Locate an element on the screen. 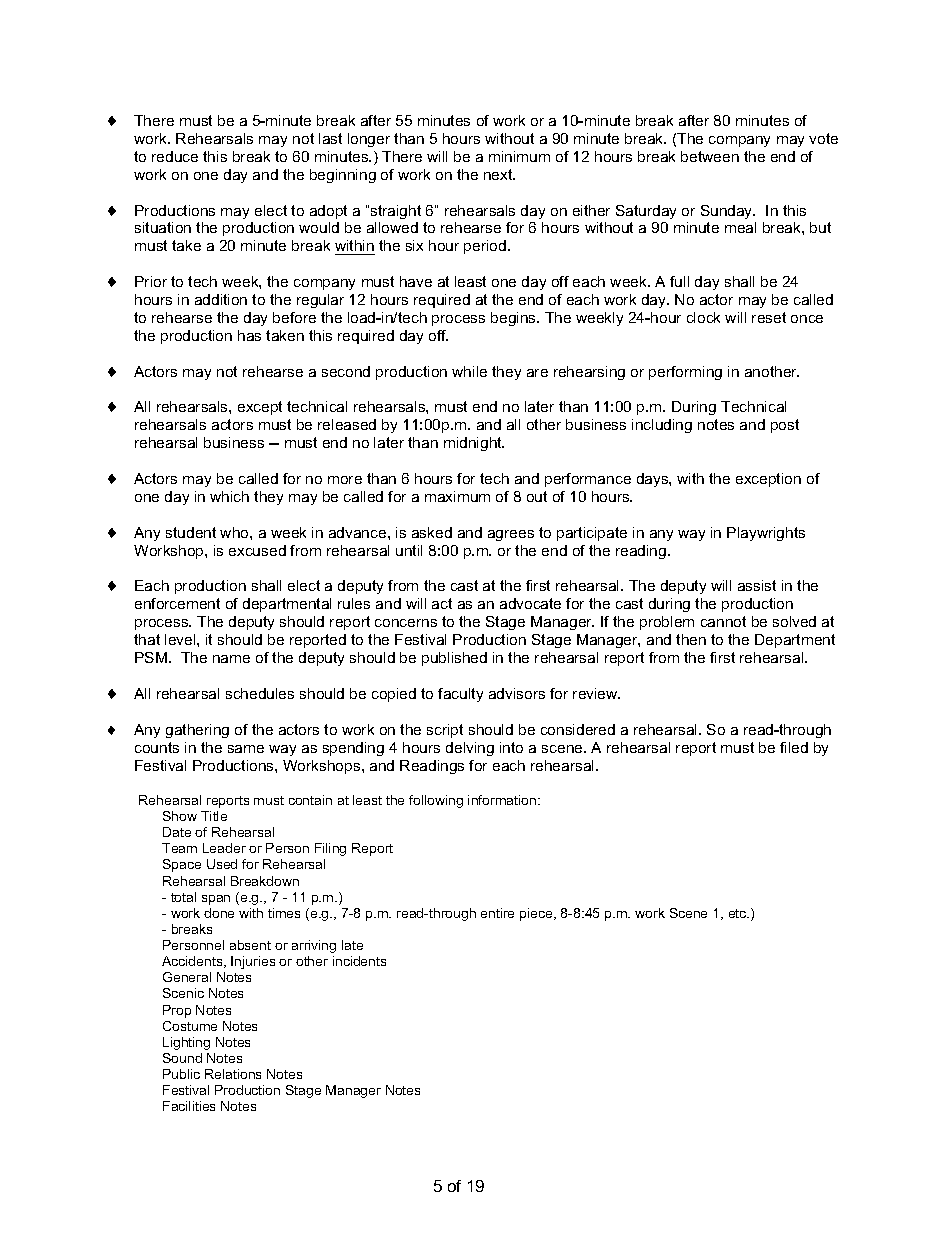  Leader is located at coordinates (224, 848).
